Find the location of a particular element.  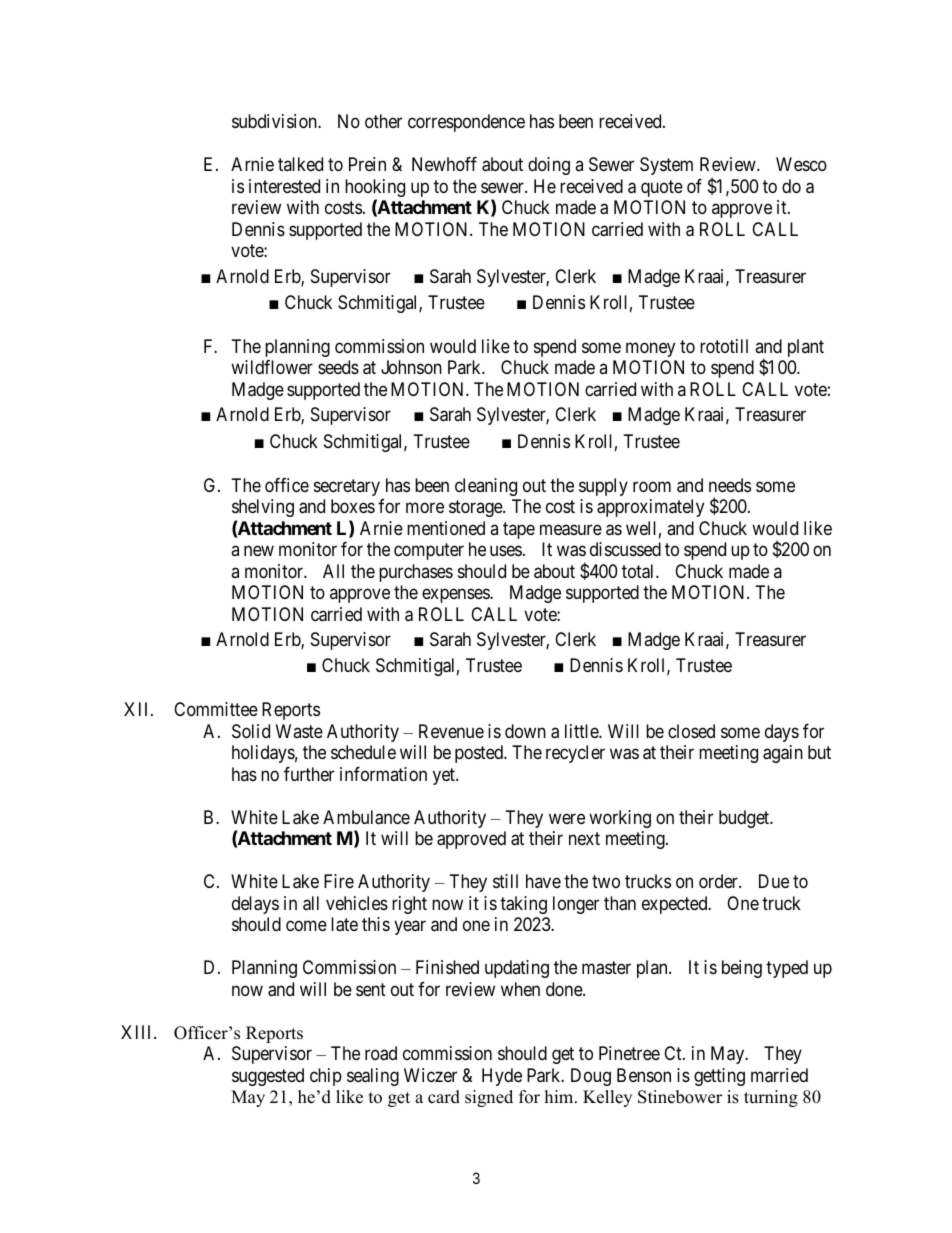

interested is located at coordinates (284, 186).
